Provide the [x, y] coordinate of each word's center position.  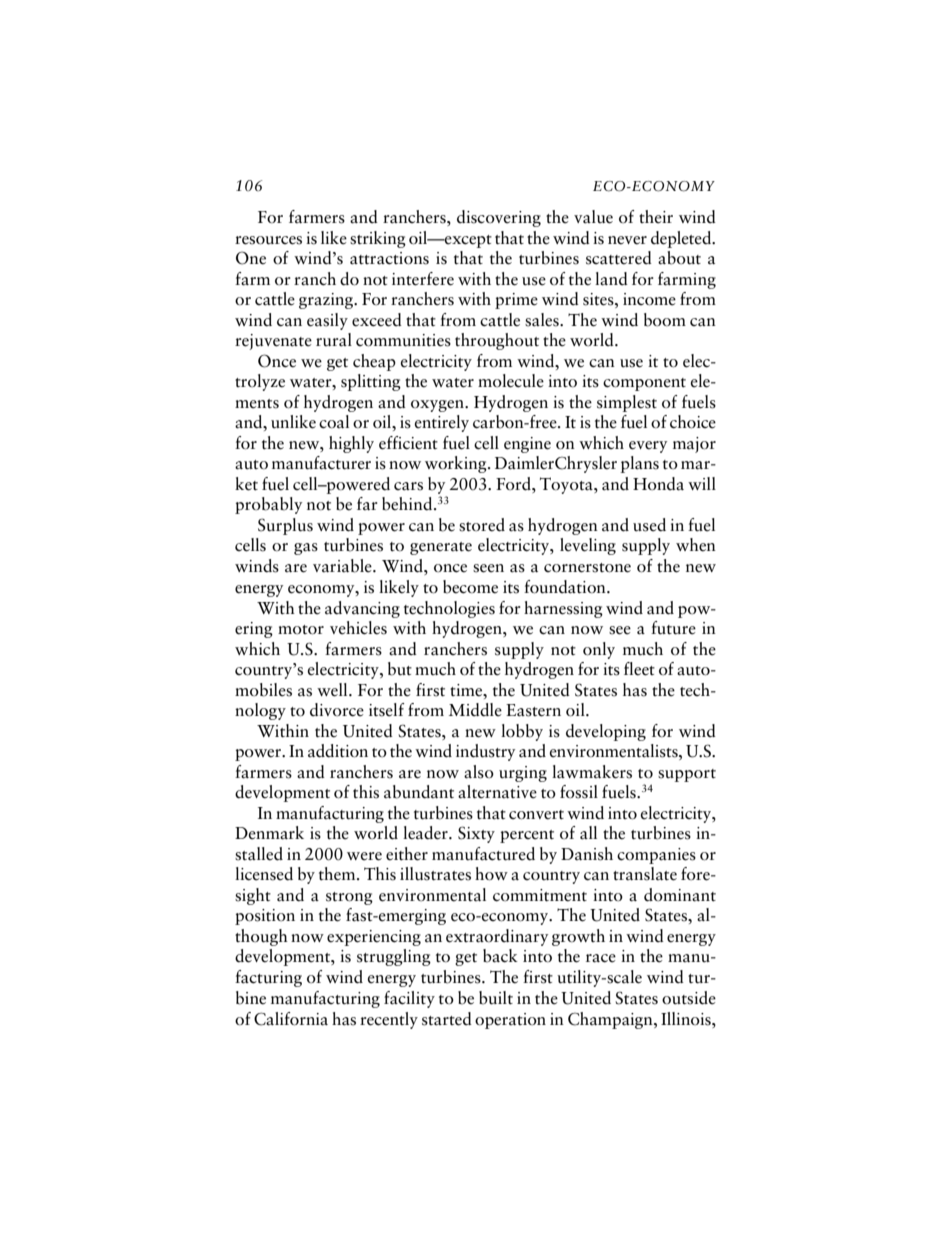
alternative [497, 792]
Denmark [269, 833]
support [687, 775]
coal [334, 422]
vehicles [358, 628]
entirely [442, 423]
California [291, 1019]
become [470, 587]
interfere [423, 279]
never [627, 240]
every [648, 447]
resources [268, 240]
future [673, 628]
